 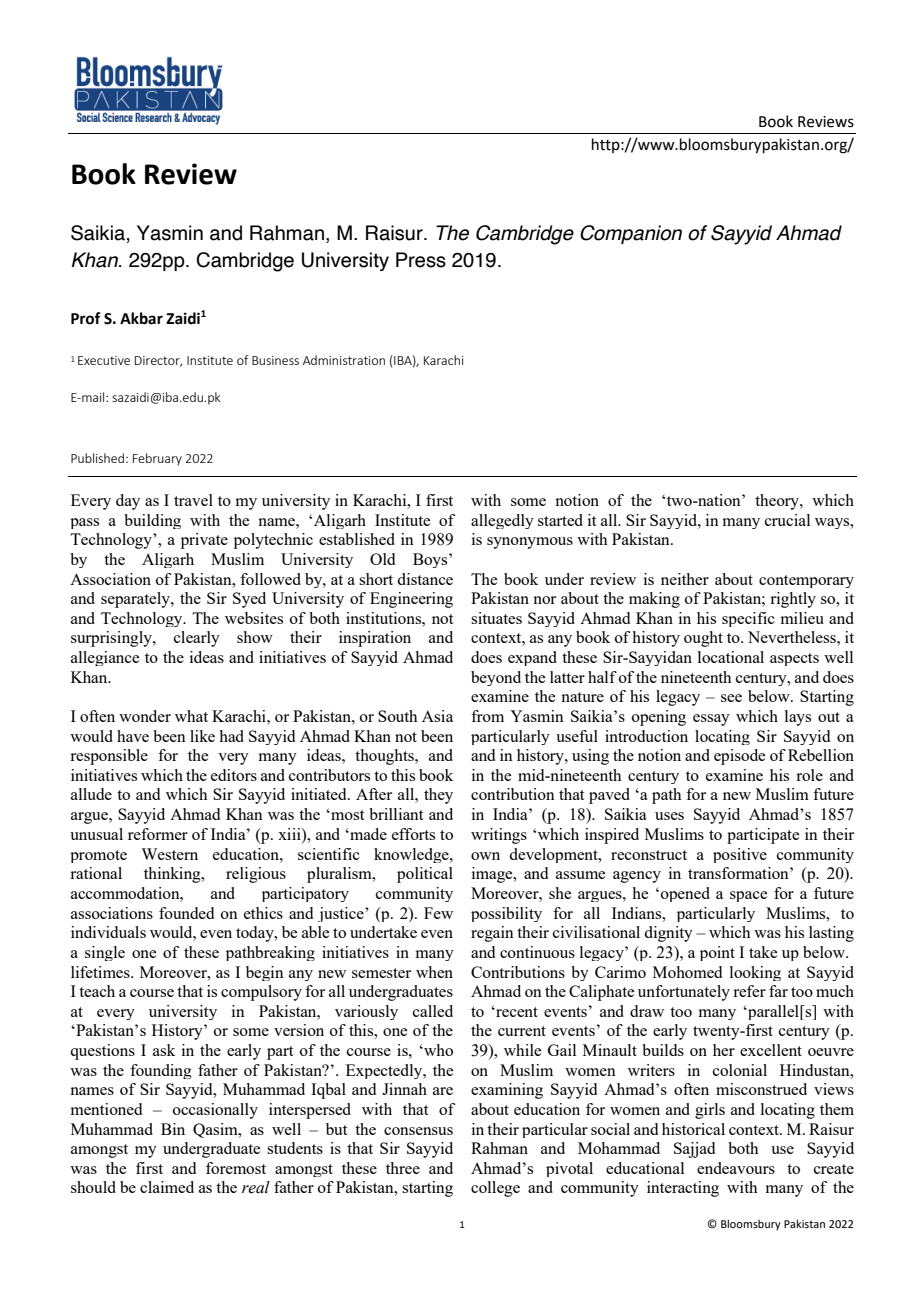 What do you see at coordinates (806, 581) in the document?
I see `contemporary` at bounding box center [806, 581].
